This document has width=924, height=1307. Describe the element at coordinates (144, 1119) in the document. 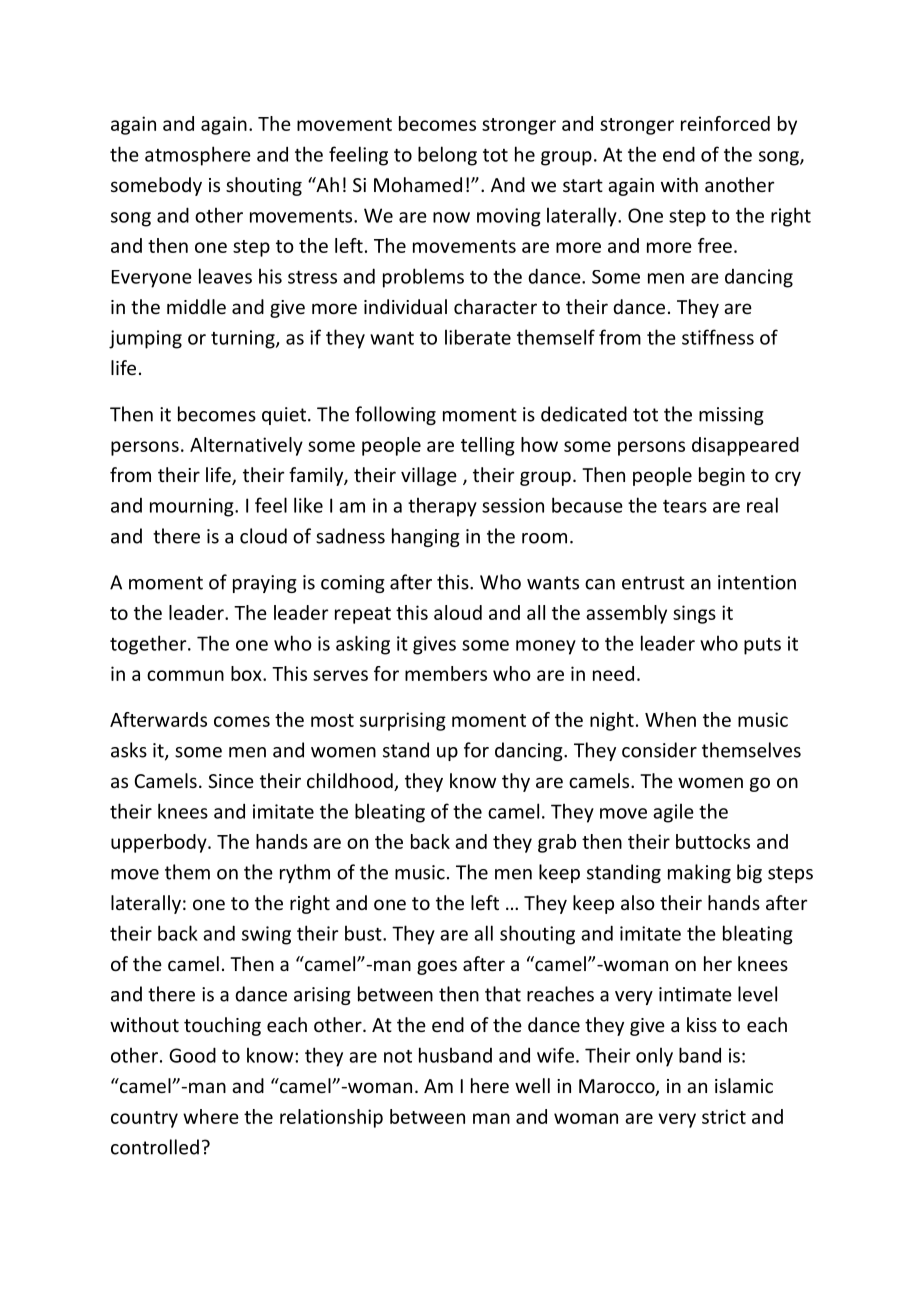

I see `country` at that location.
